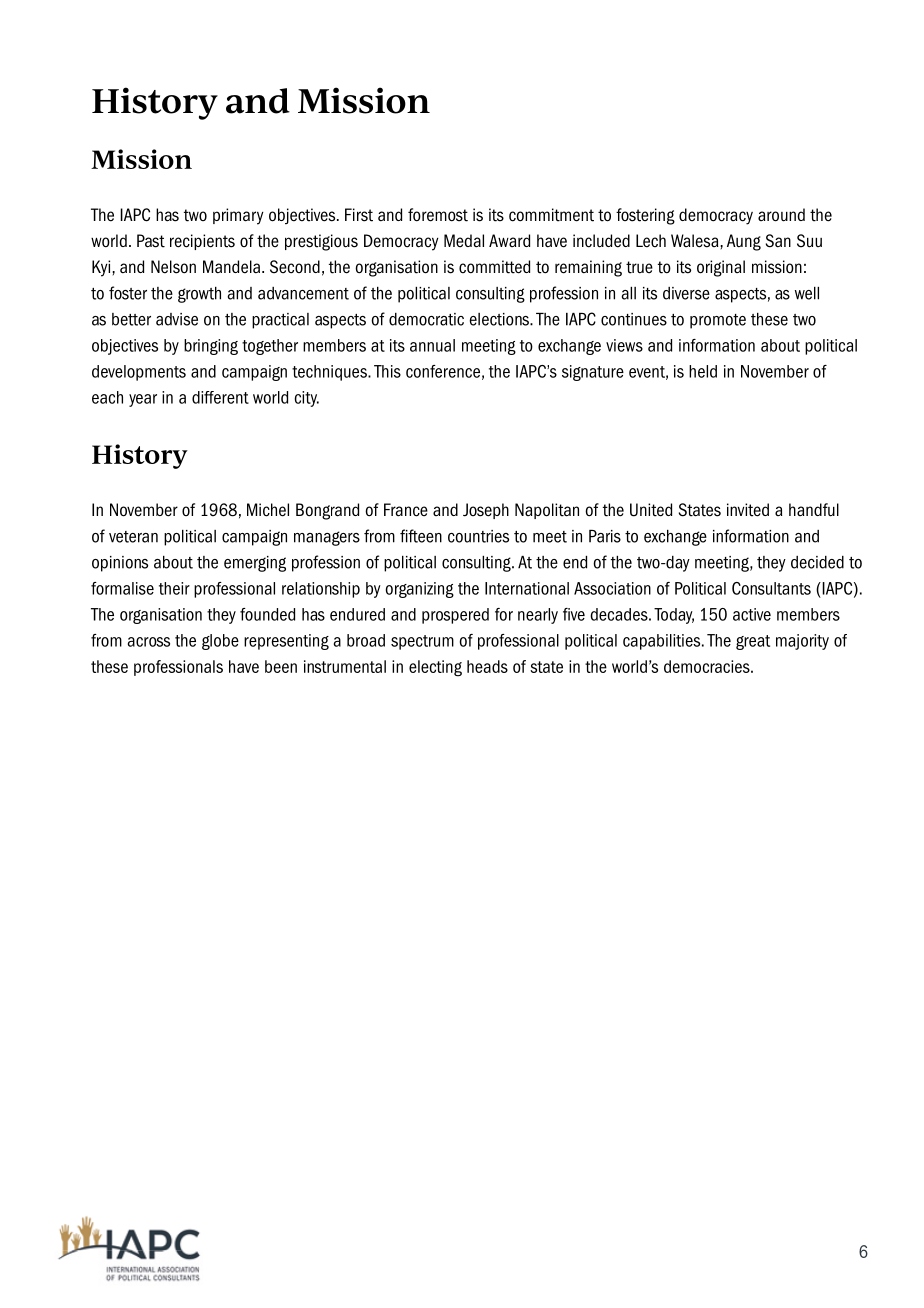 This image has width=924, height=1308. What do you see at coordinates (487, 666) in the image?
I see `heads` at bounding box center [487, 666].
